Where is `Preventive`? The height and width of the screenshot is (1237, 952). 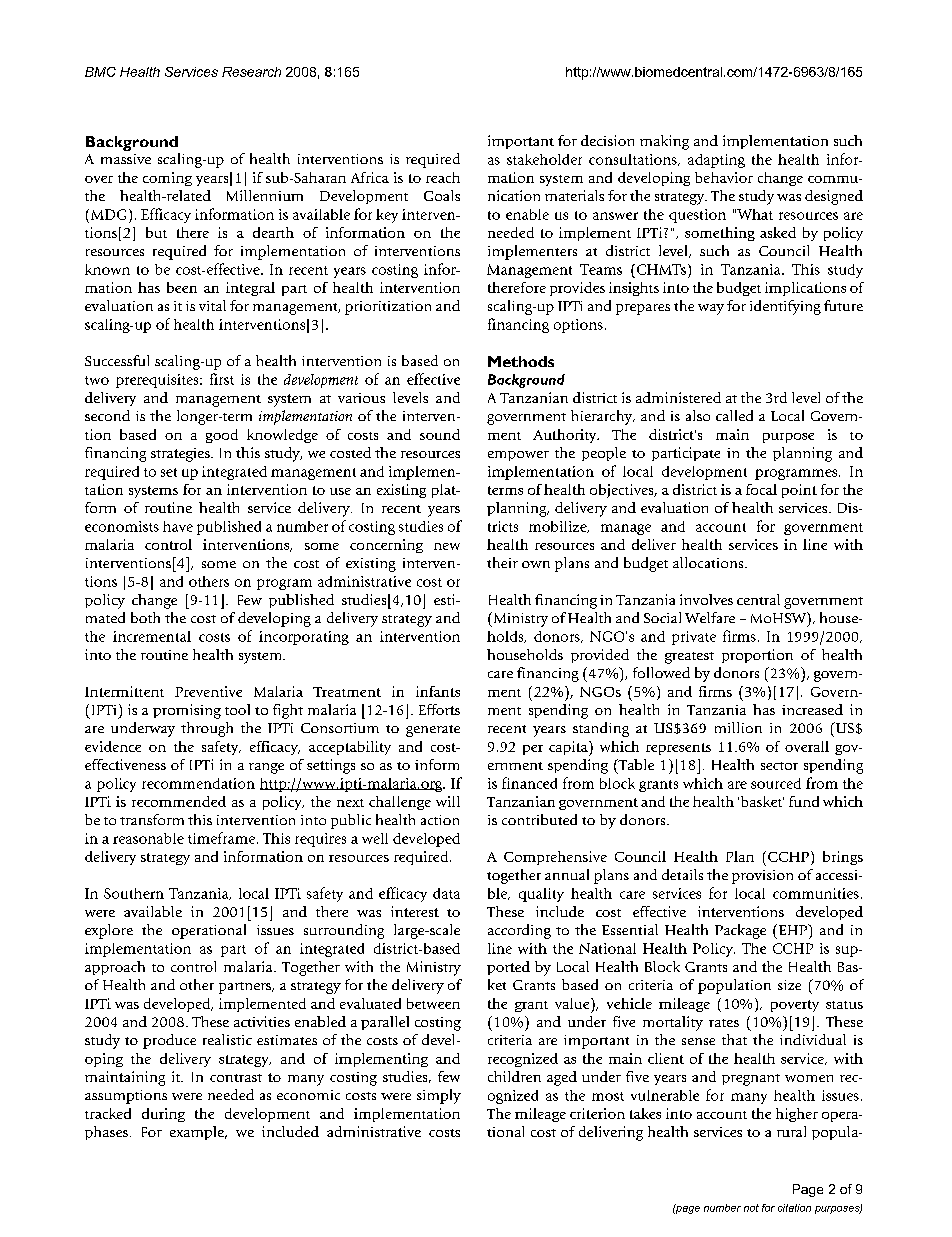
Preventive is located at coordinates (208, 691).
